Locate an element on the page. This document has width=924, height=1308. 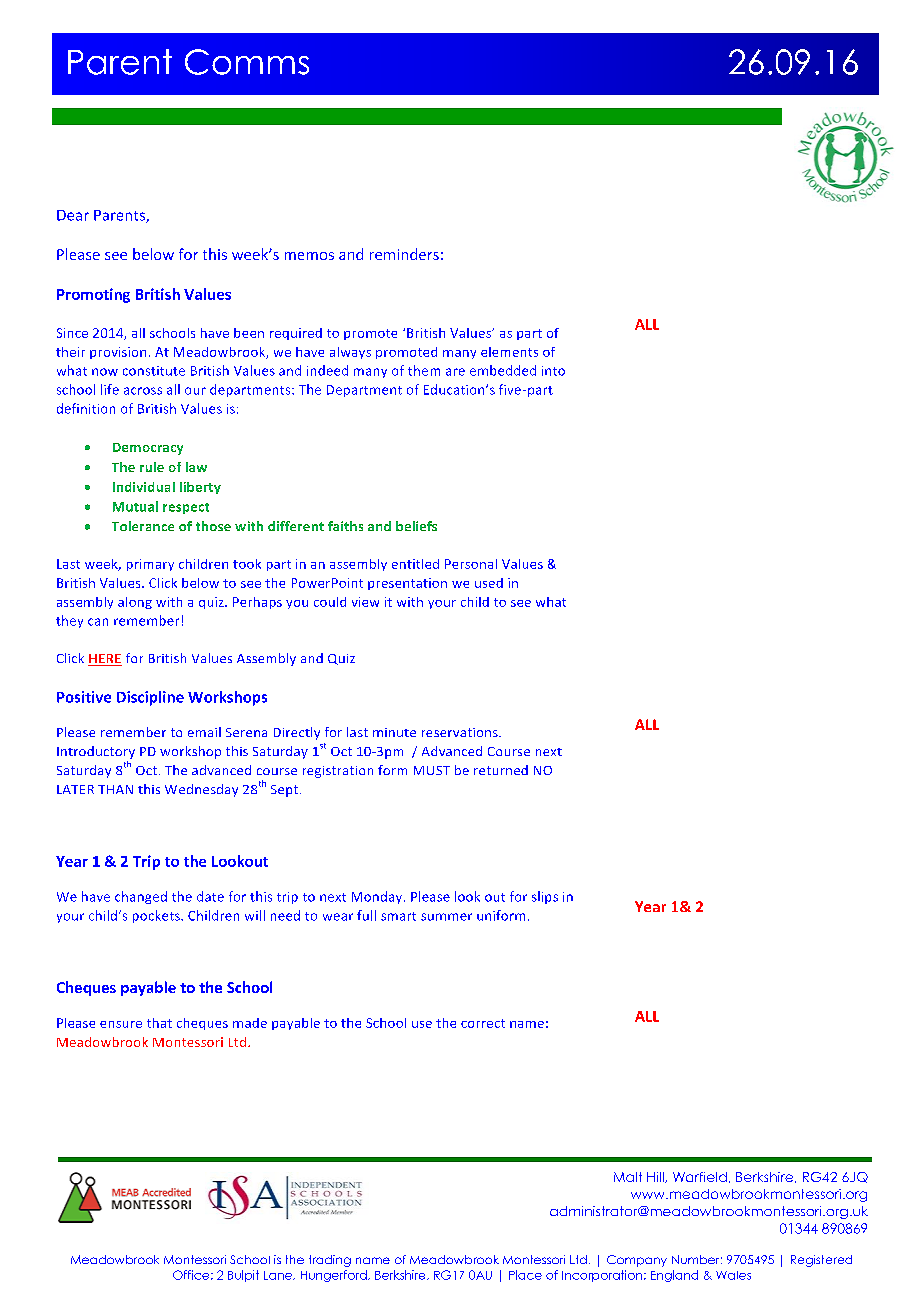
Place is located at coordinates (525, 1275).
